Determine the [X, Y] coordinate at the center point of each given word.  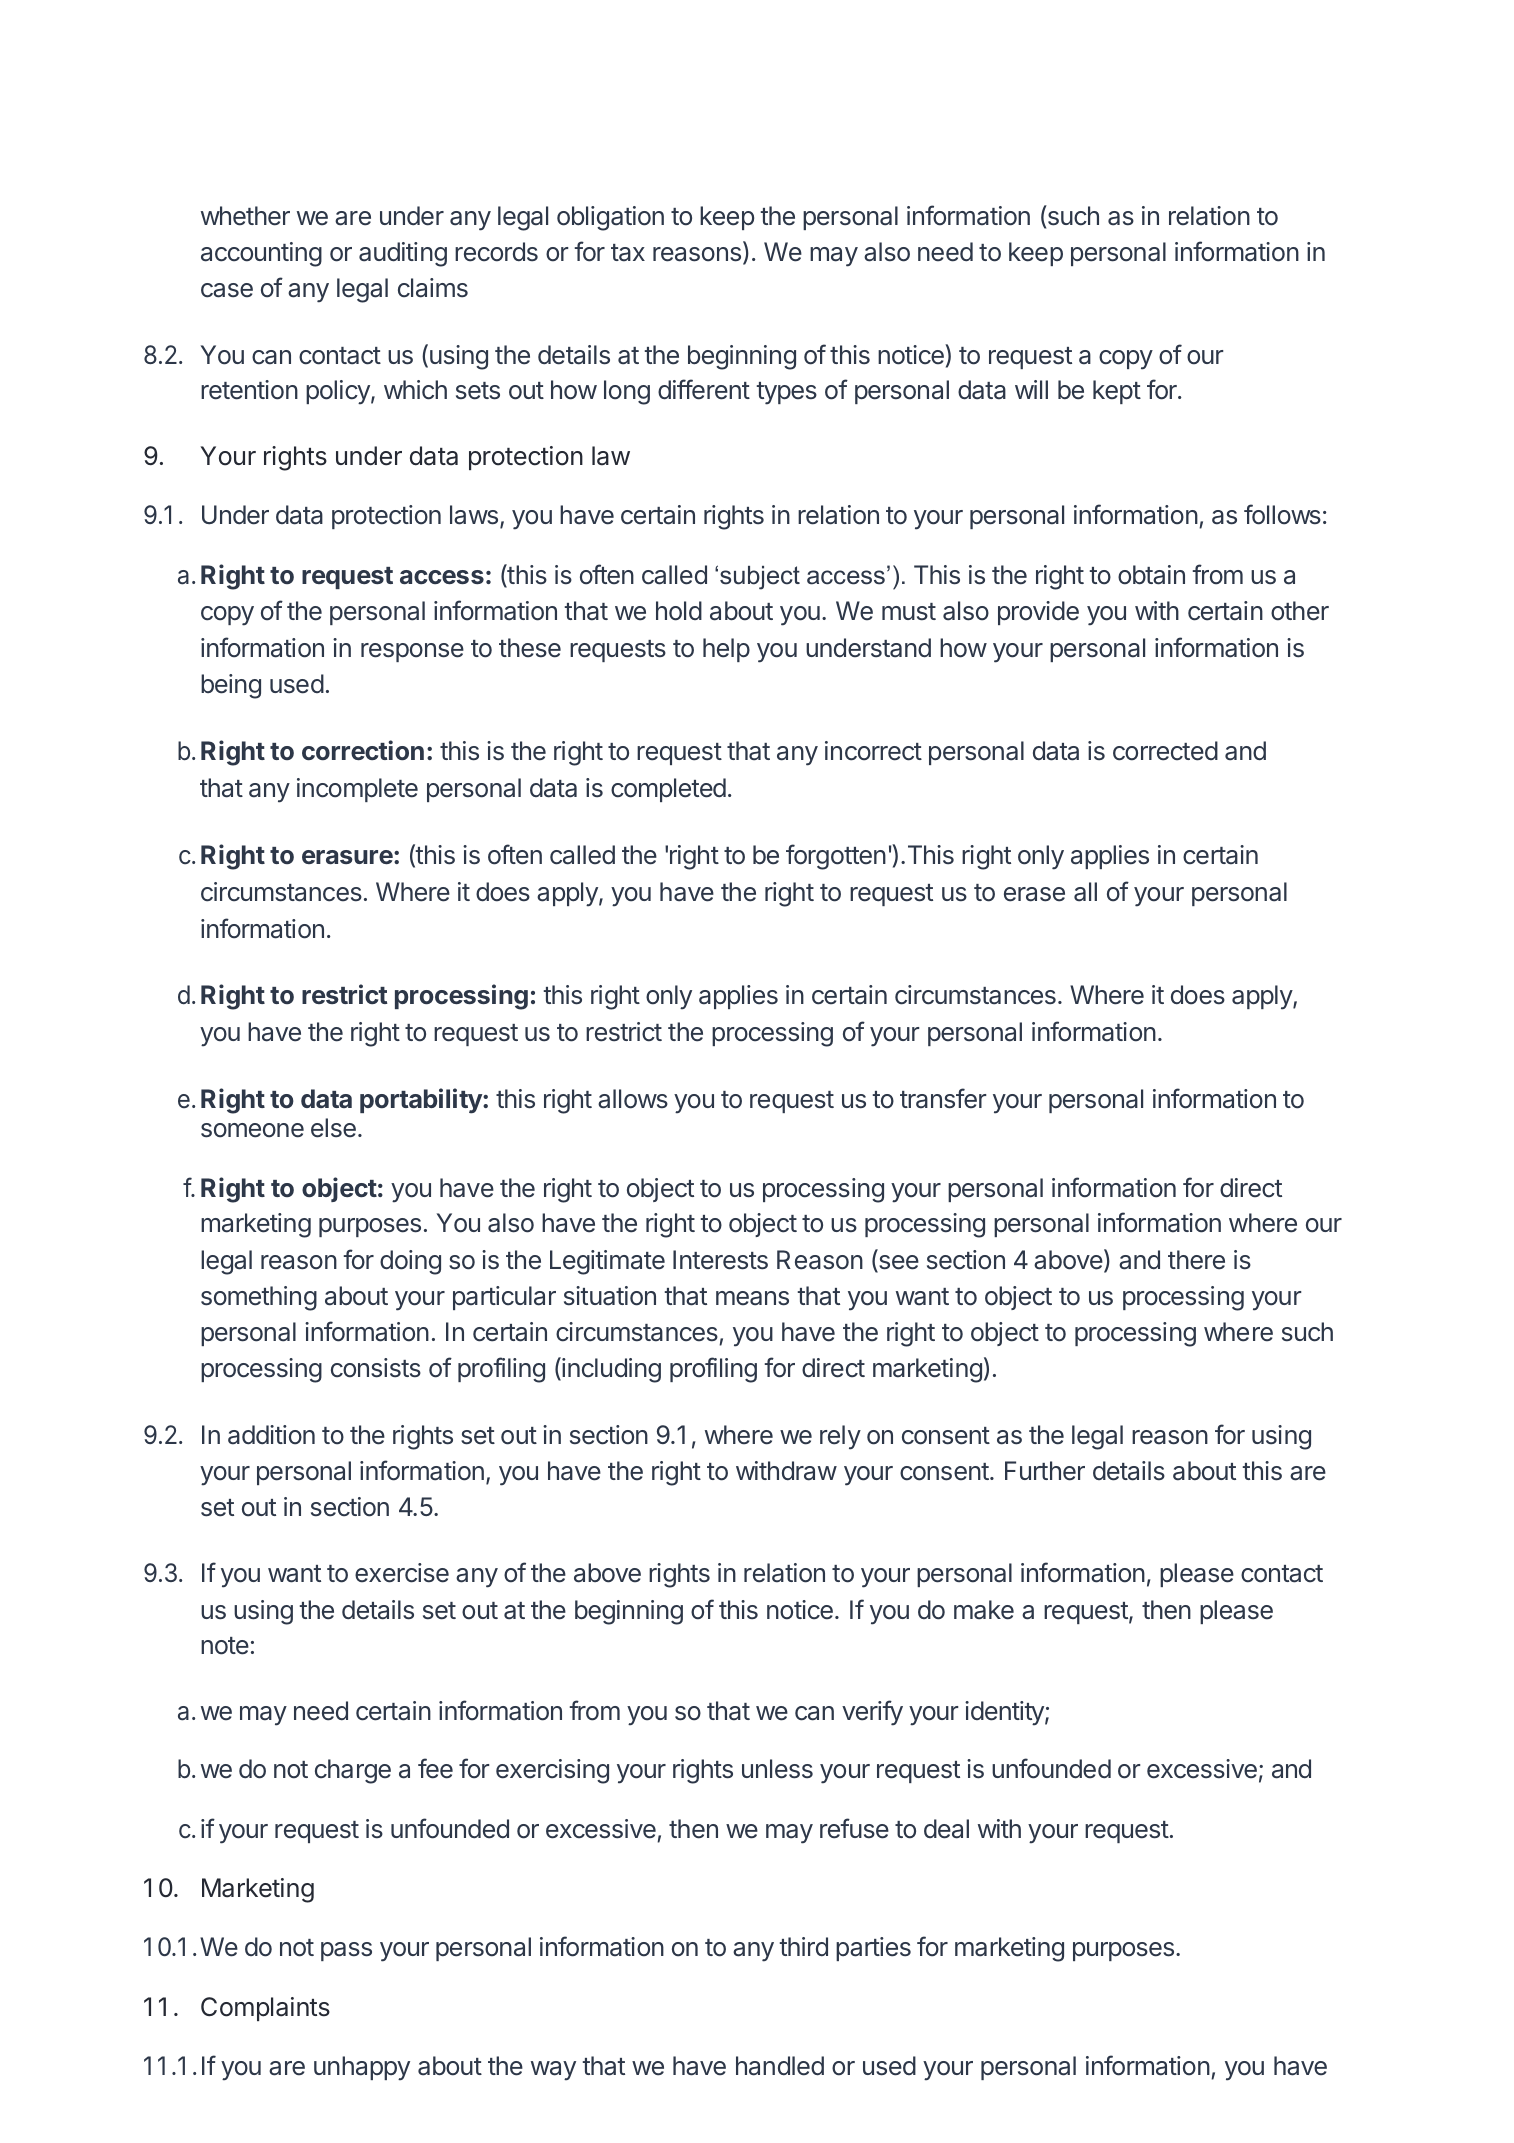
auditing [403, 254]
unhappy [362, 2068]
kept [1117, 392]
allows [633, 1099]
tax [628, 253]
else [333, 1128]
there [1196, 1260]
